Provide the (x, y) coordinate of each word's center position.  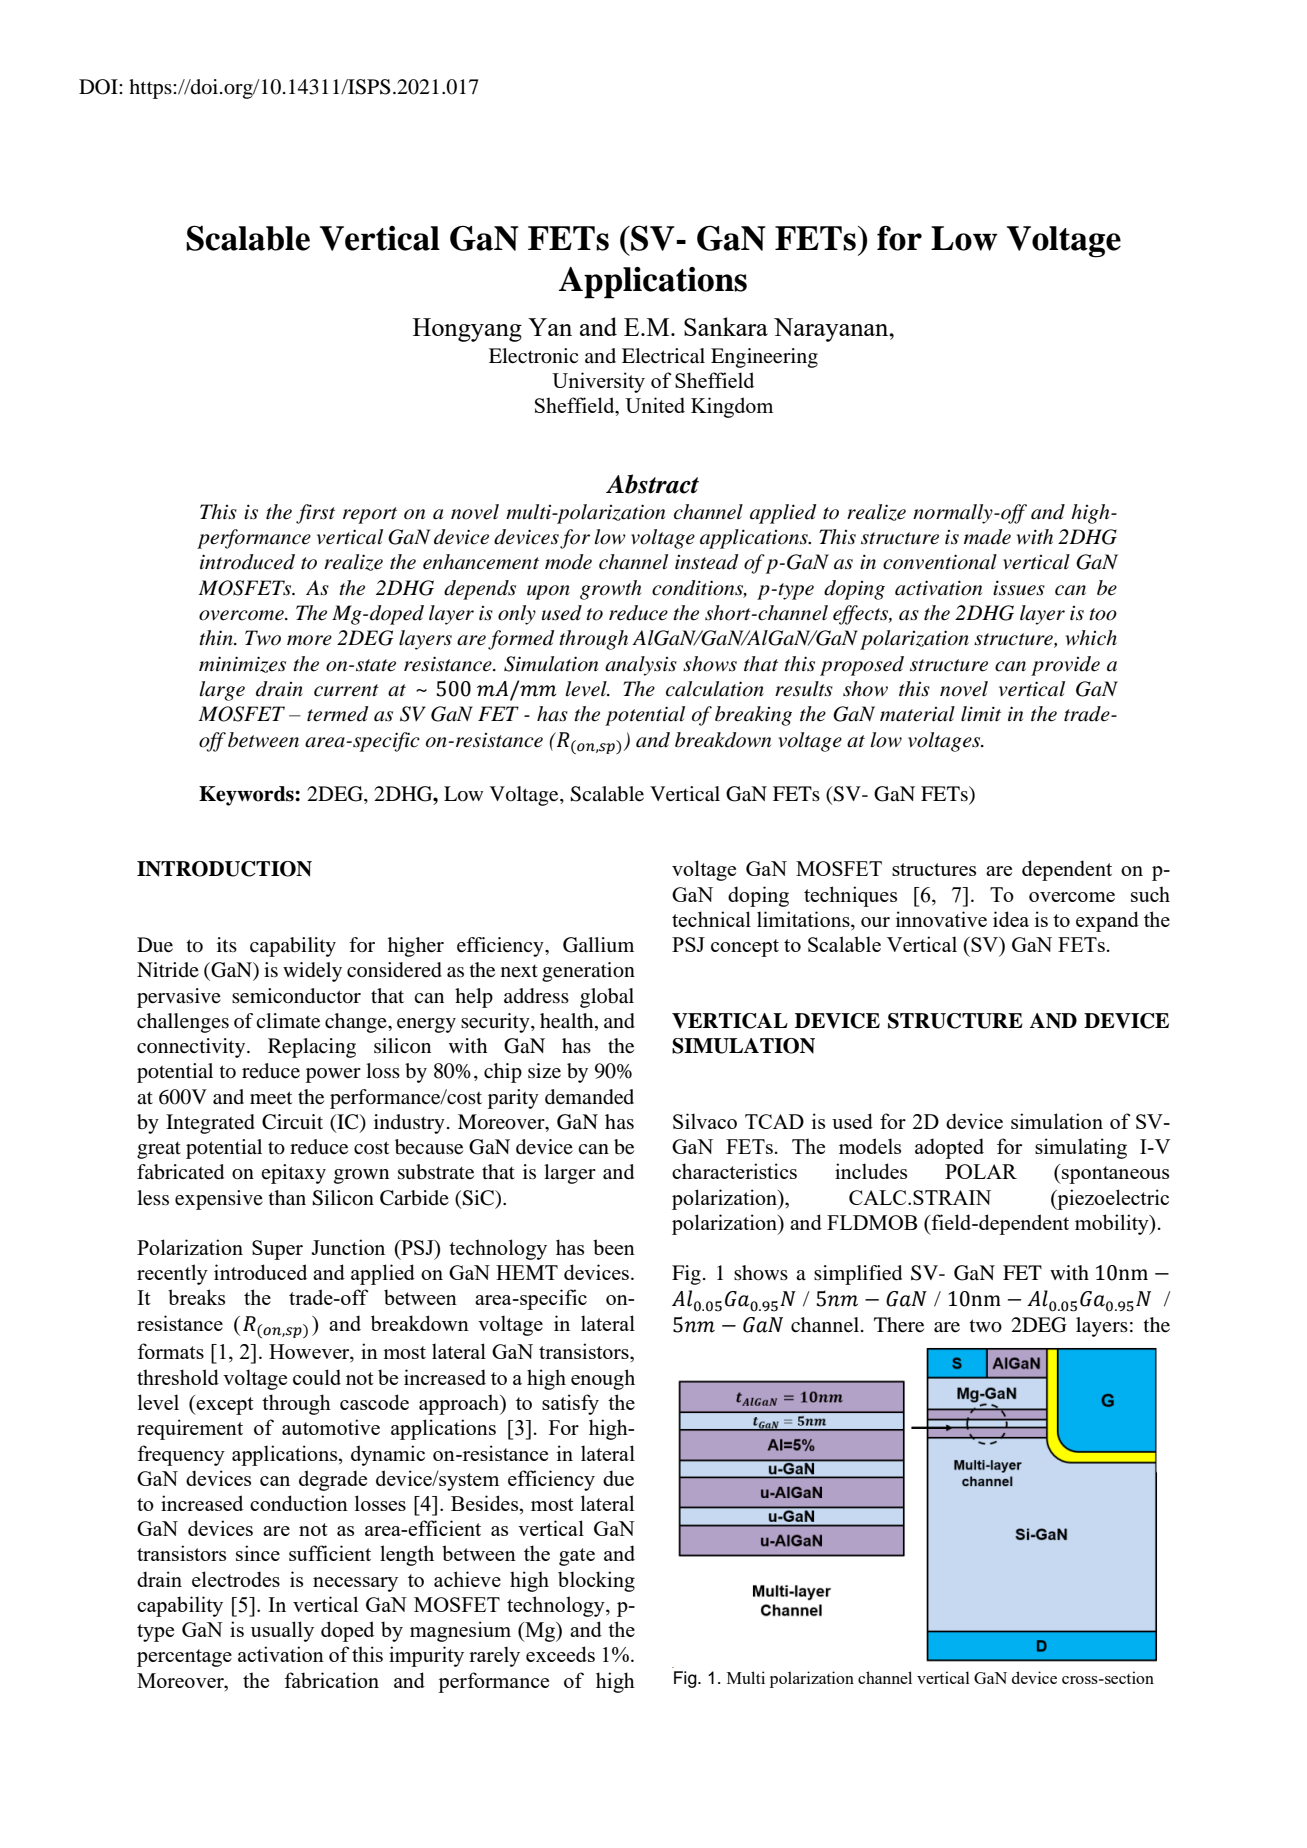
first (315, 514)
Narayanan (832, 330)
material (917, 714)
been (614, 1247)
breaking (753, 716)
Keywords (247, 796)
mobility (1113, 1224)
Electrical (663, 356)
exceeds (560, 1654)
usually (282, 1631)
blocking (596, 1581)
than (287, 1198)
